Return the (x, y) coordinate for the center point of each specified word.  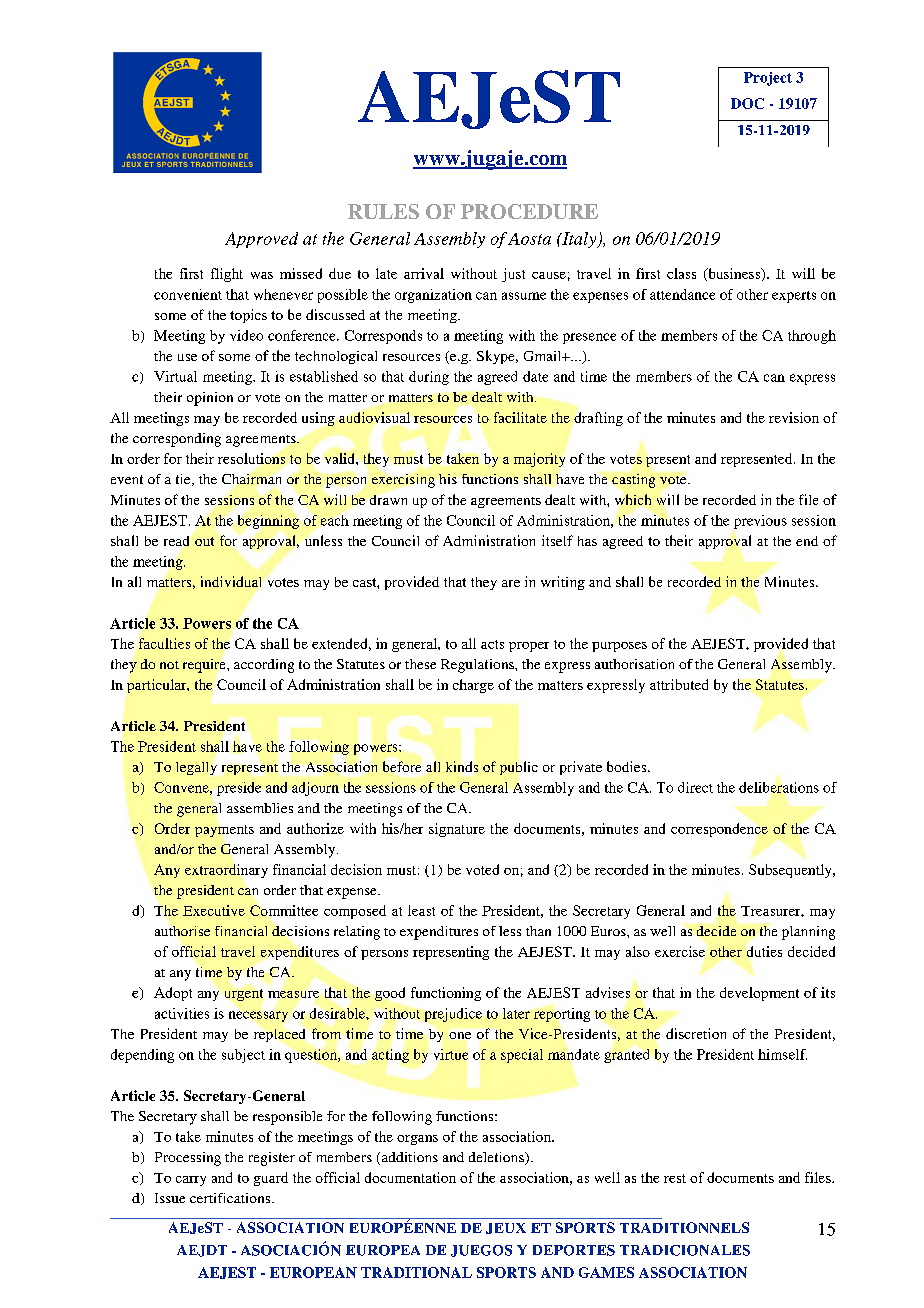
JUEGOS (481, 1251)
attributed (679, 684)
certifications (231, 1198)
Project (768, 79)
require (205, 666)
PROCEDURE (529, 211)
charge (473, 686)
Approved (261, 240)
